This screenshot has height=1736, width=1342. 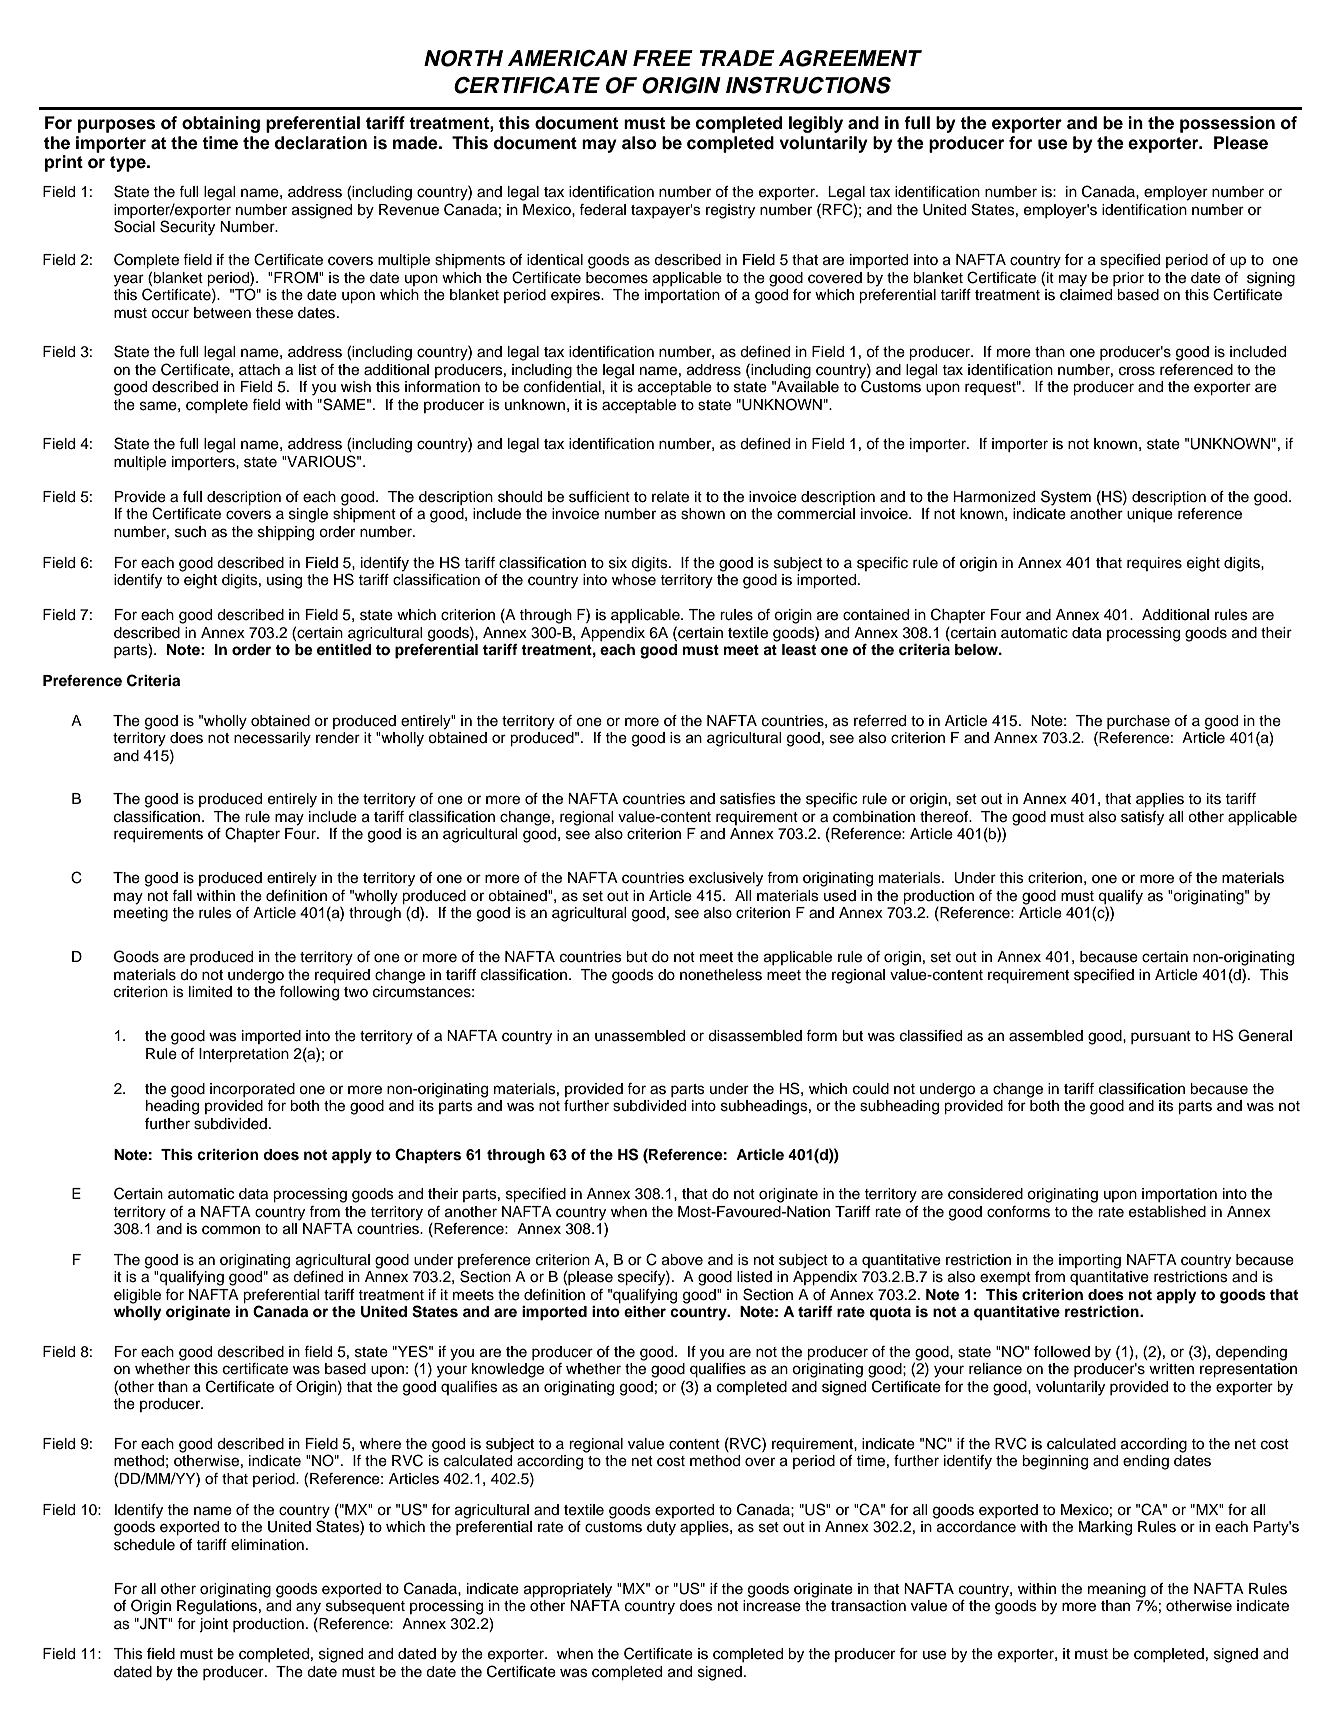 What do you see at coordinates (1154, 564) in the screenshot?
I see `requires` at bounding box center [1154, 564].
